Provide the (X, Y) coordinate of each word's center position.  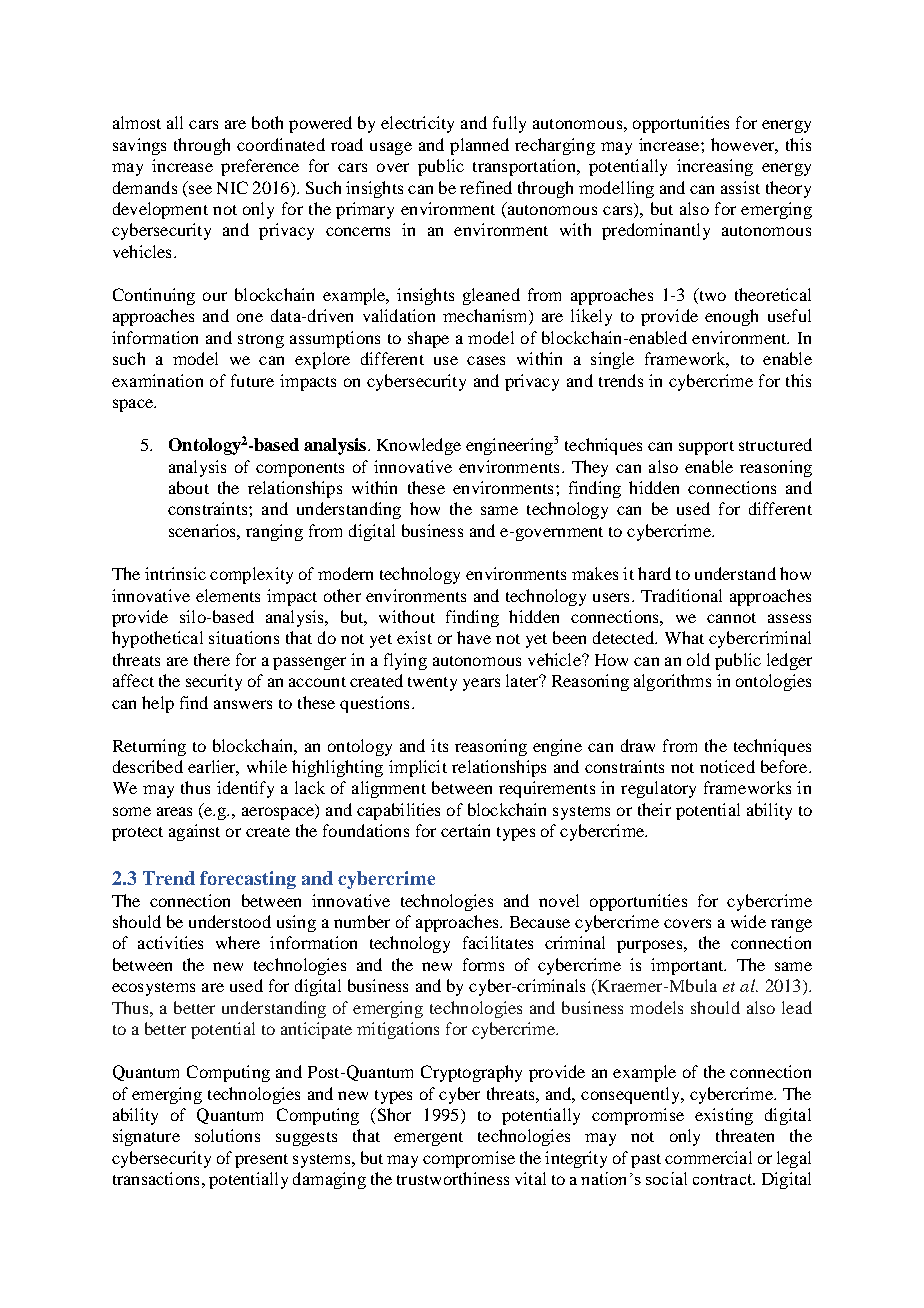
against (194, 832)
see (200, 189)
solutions (227, 1135)
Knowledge (419, 446)
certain (465, 830)
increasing (715, 167)
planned (479, 146)
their (654, 809)
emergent (428, 1139)
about (189, 487)
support (706, 448)
